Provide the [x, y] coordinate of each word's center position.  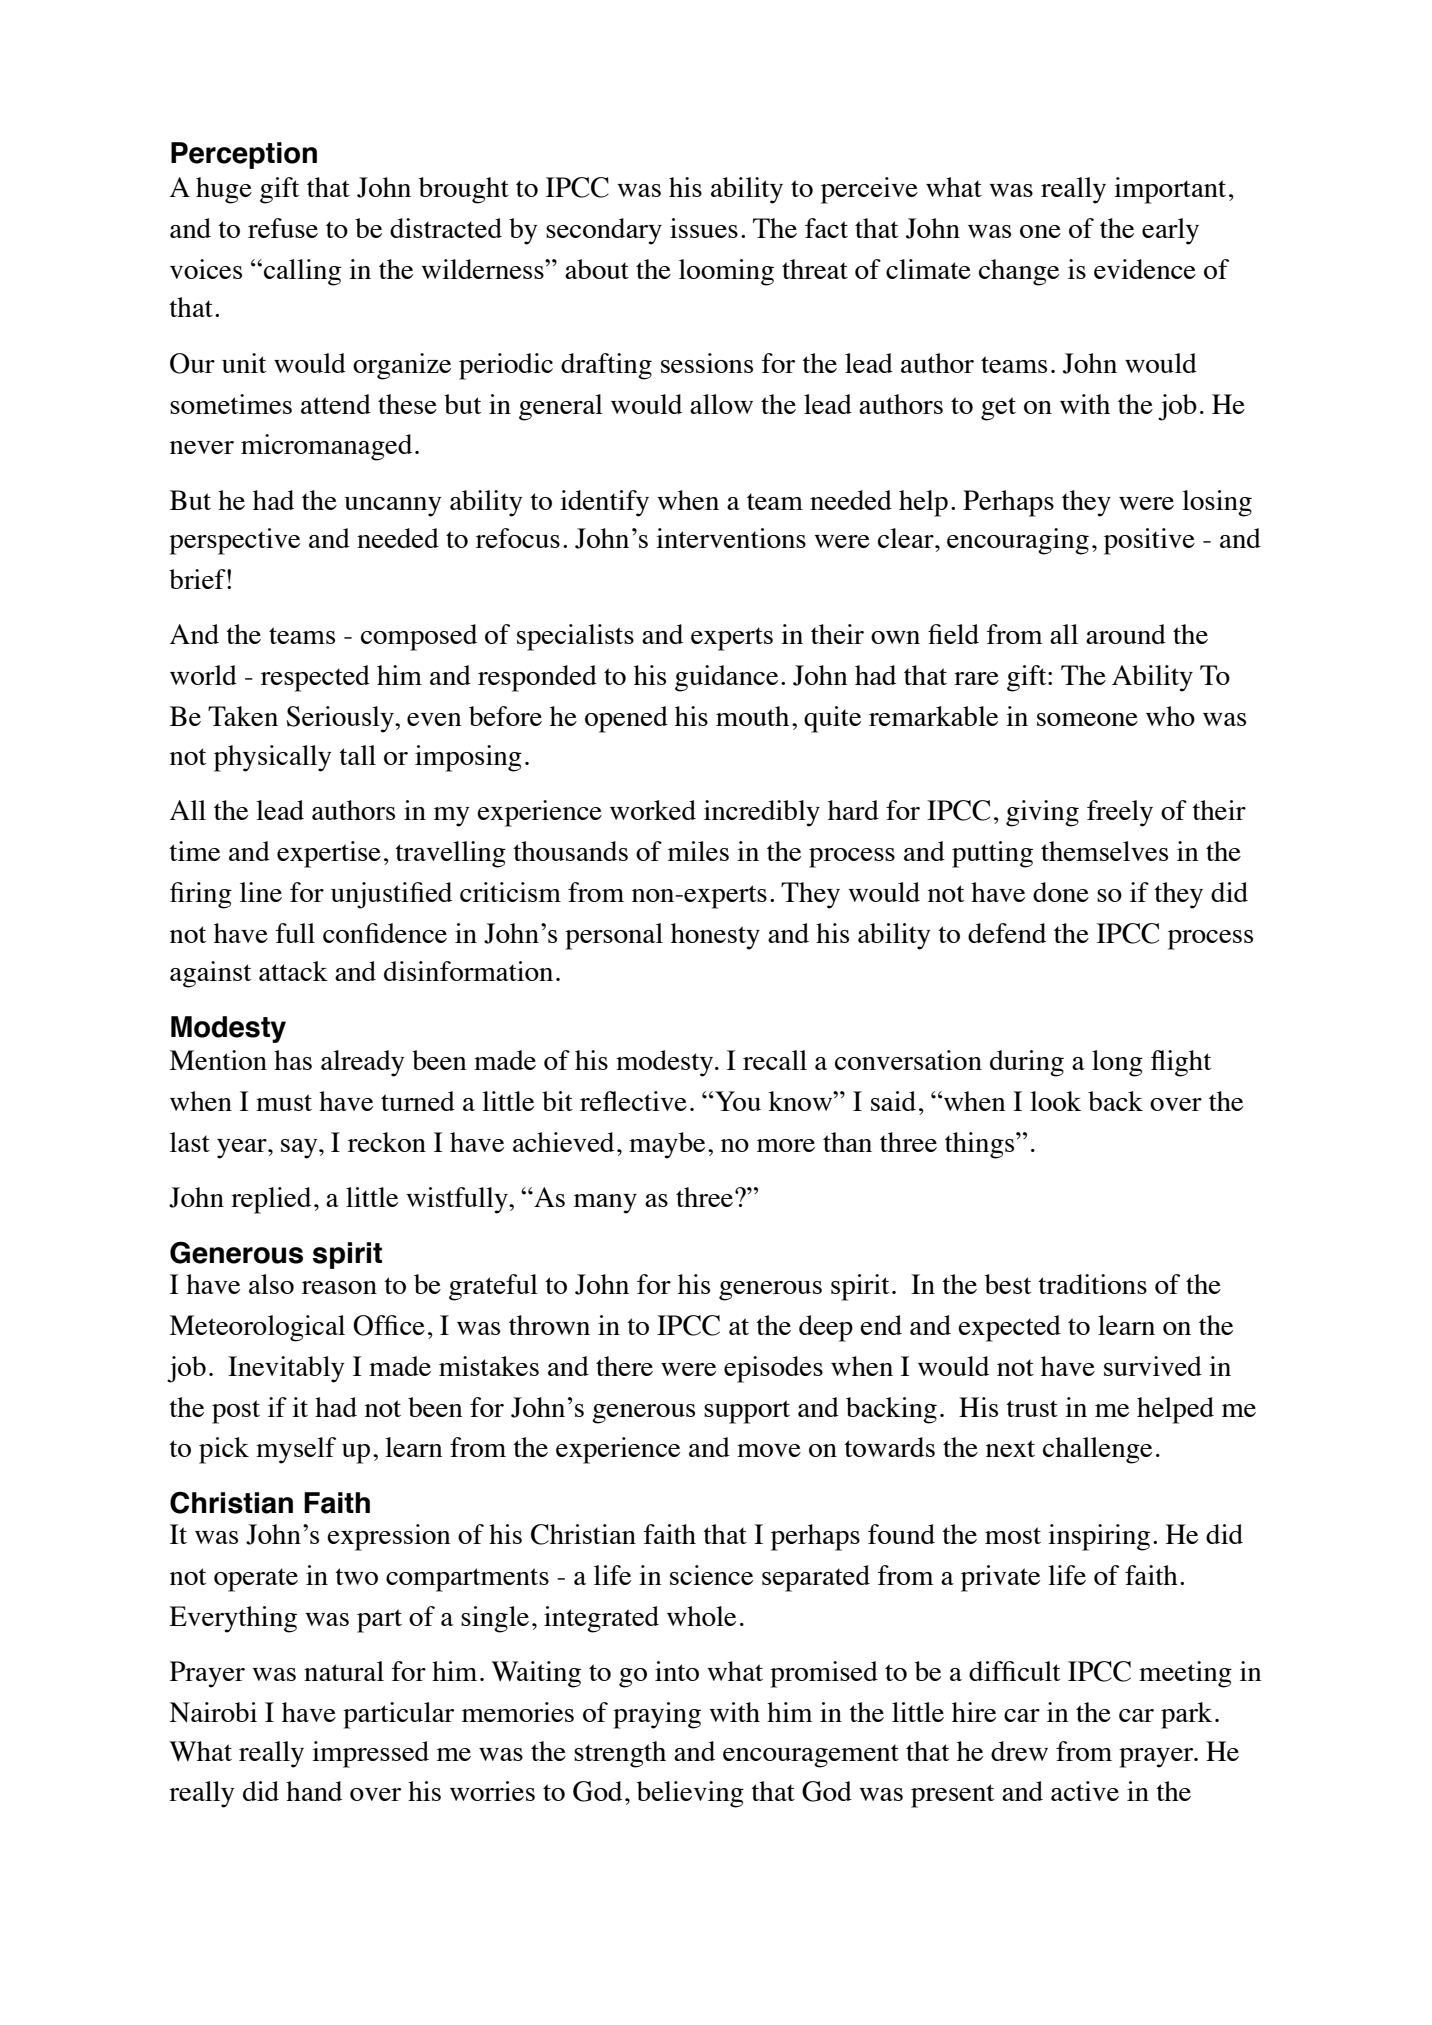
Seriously [341, 719]
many [605, 1204]
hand [314, 1791]
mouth [752, 716]
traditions [1092, 1284]
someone [1087, 719]
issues [704, 228]
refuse [283, 228]
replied [271, 1200]
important [1170, 190]
